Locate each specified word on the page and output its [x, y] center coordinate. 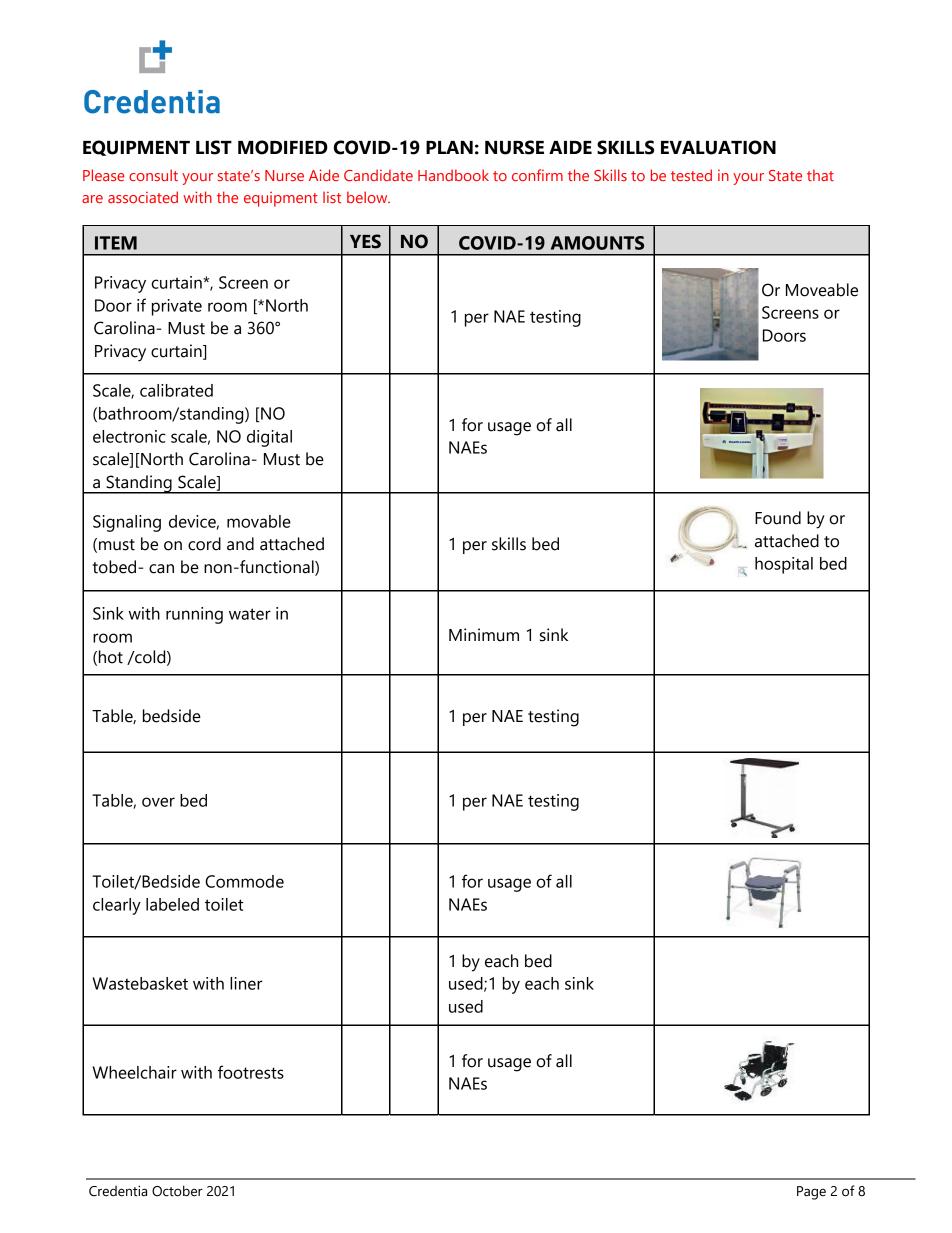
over [158, 802]
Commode [244, 881]
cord [204, 544]
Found [778, 518]
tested [691, 175]
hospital [784, 565]
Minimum [484, 635]
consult [153, 175]
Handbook [453, 175]
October [177, 1191]
